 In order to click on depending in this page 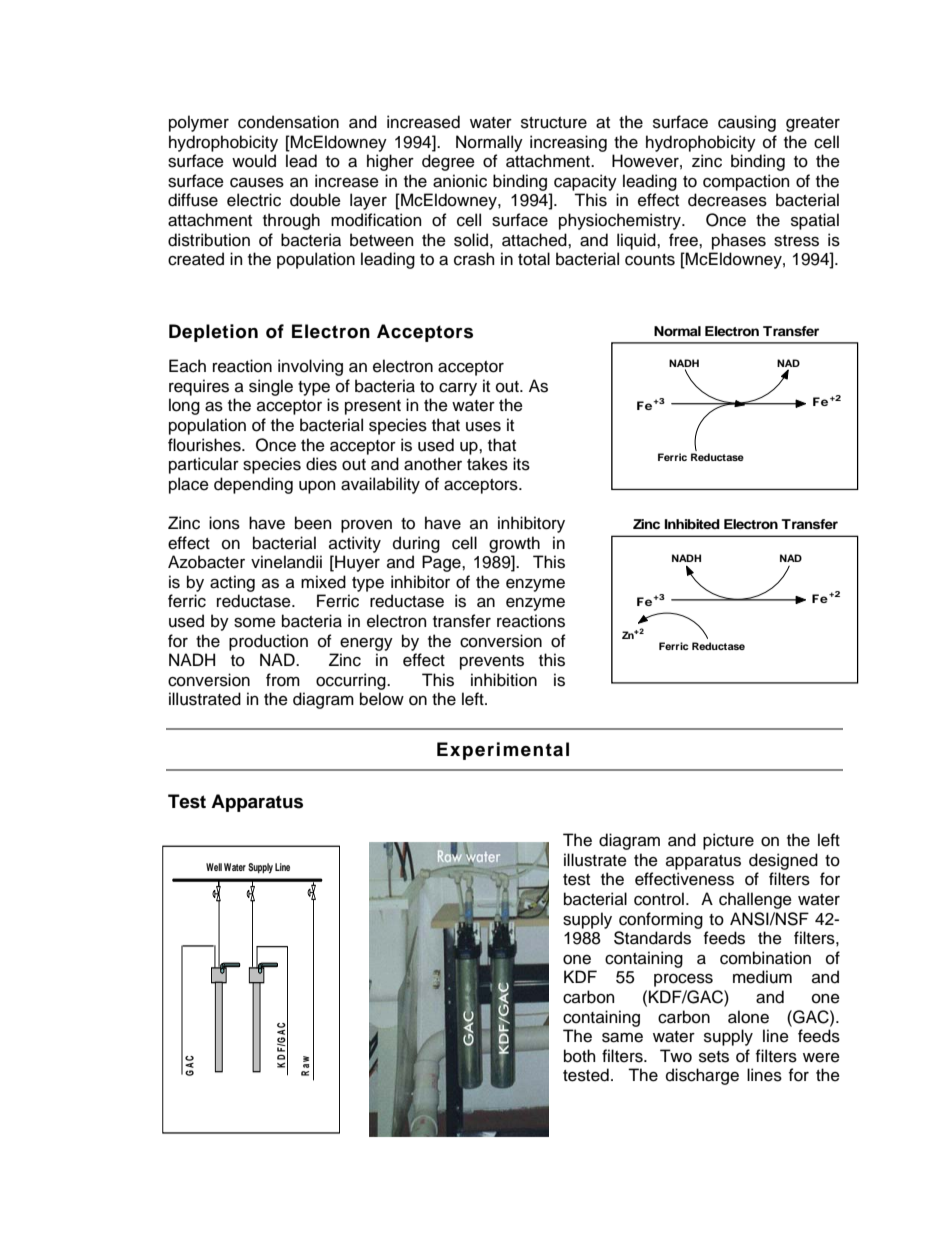, I will do `click(253, 485)`.
